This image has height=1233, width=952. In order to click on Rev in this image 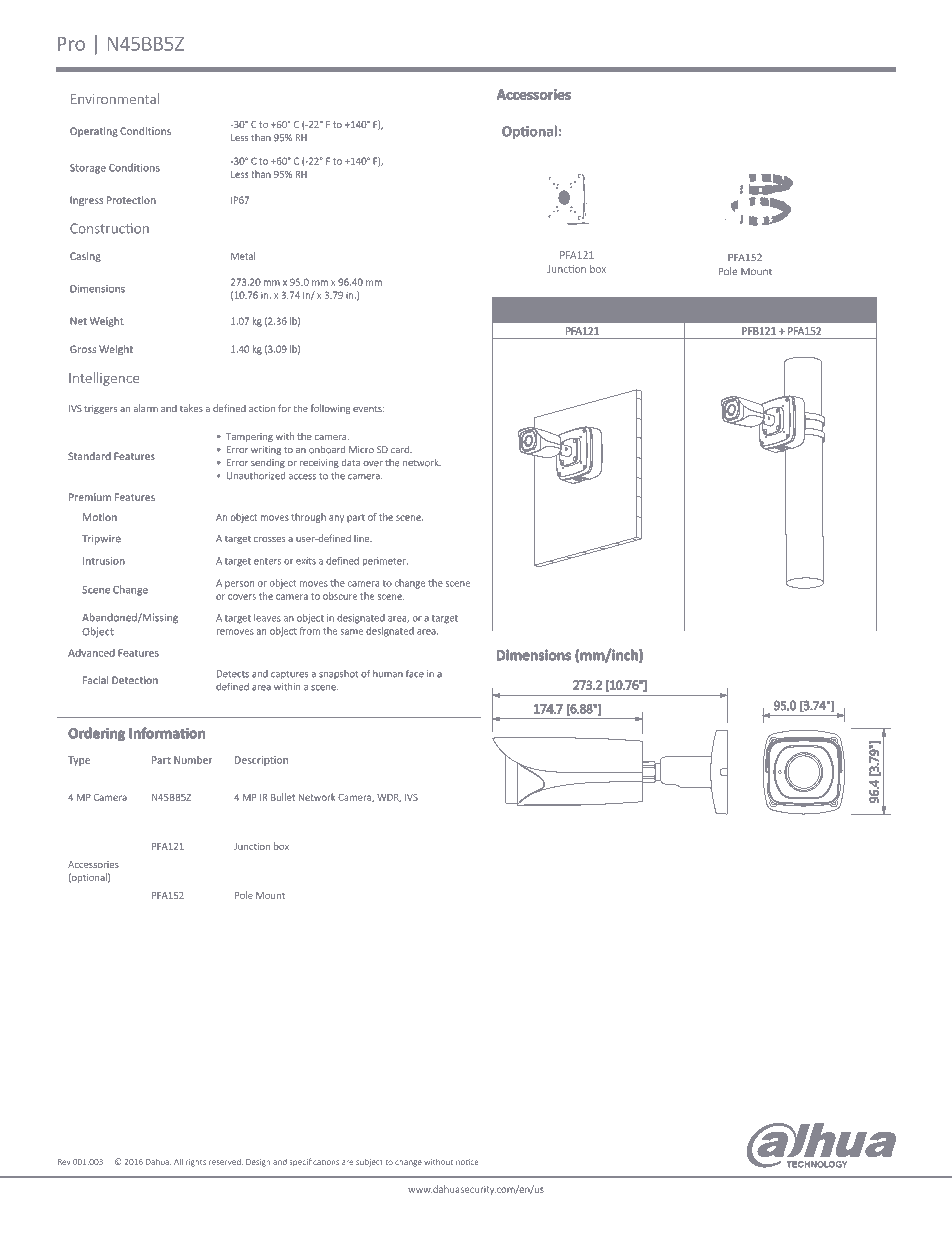, I will do `click(64, 1162)`.
